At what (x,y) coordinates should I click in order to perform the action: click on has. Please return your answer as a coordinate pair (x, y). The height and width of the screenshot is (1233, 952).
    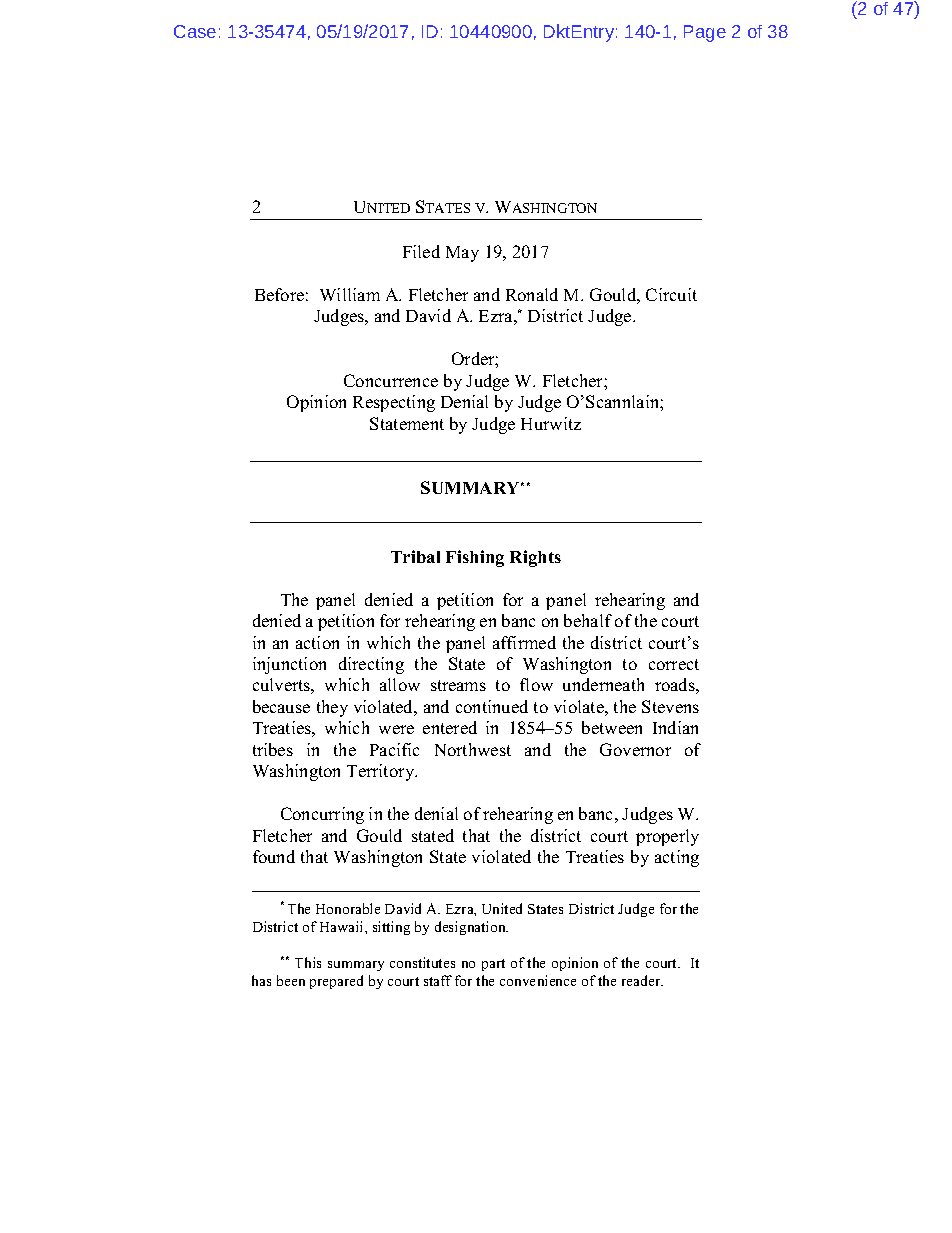
    Looking at the image, I should click on (261, 980).
